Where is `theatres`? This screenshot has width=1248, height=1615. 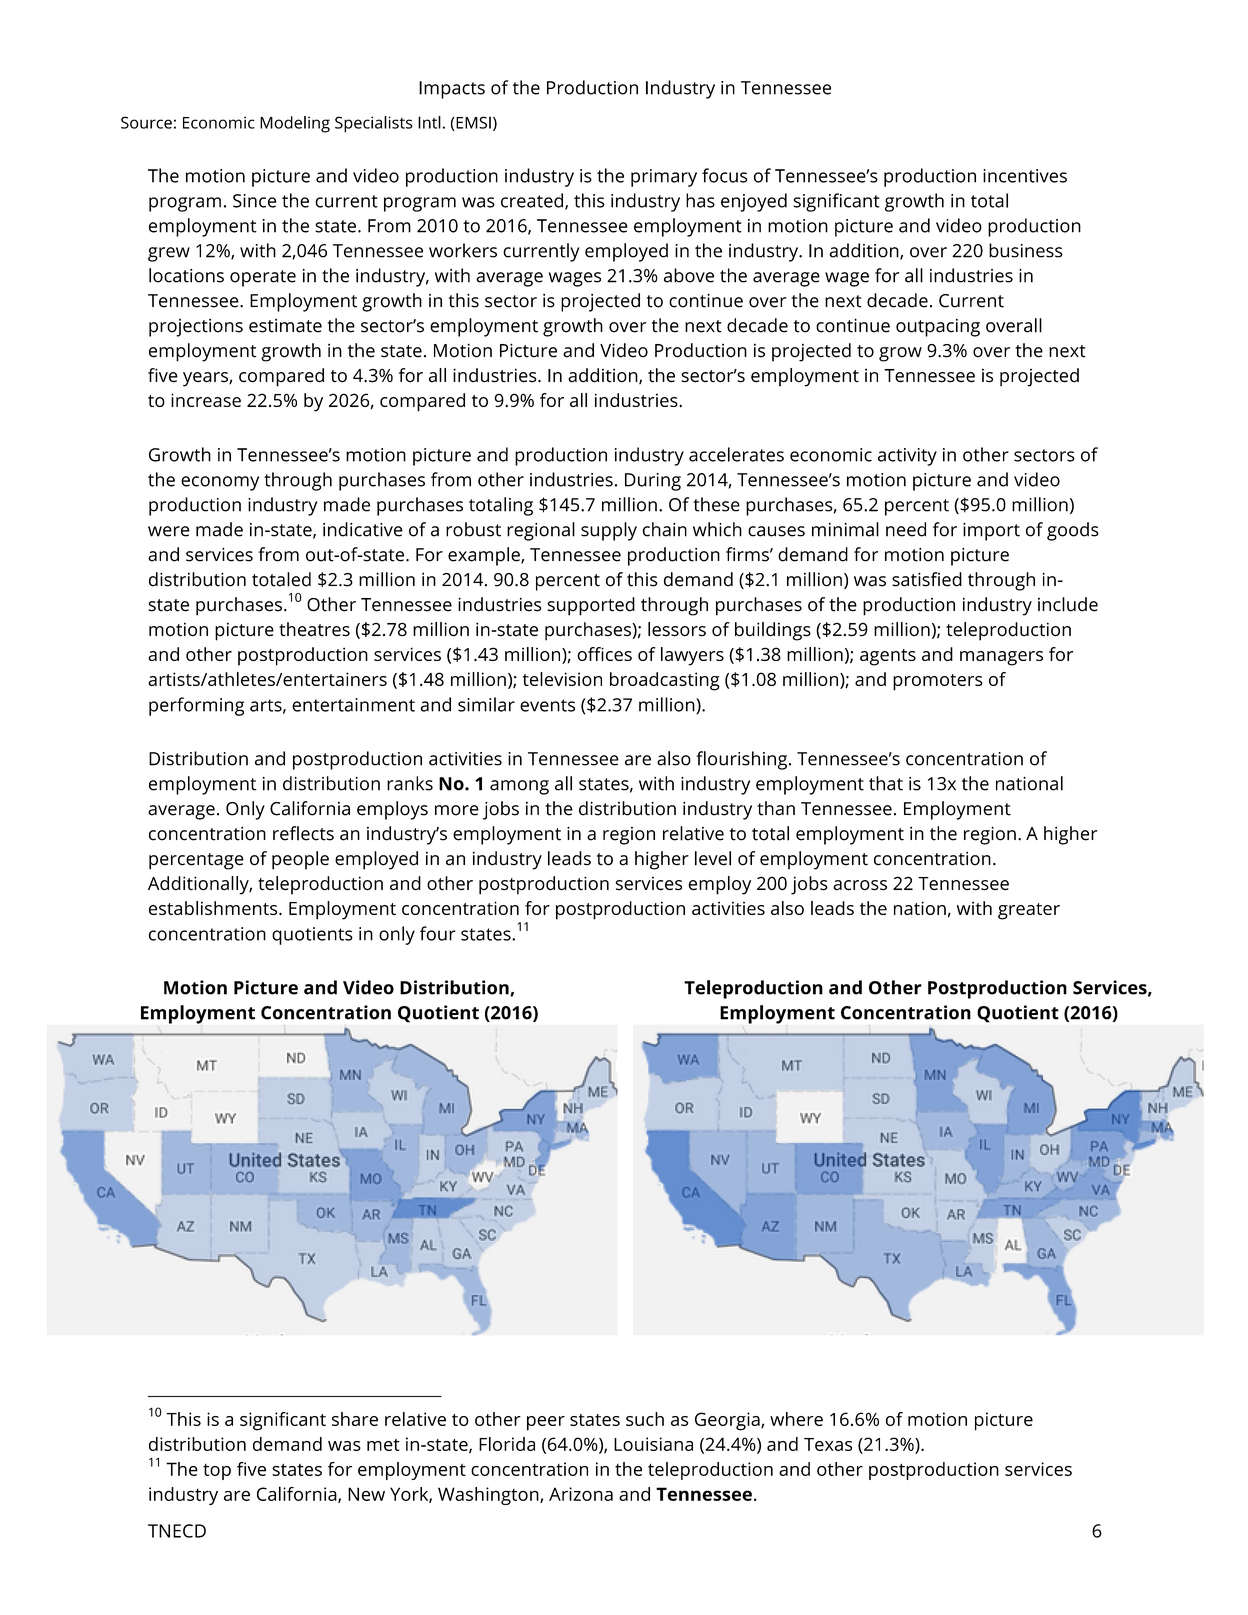
theatres is located at coordinates (314, 629).
